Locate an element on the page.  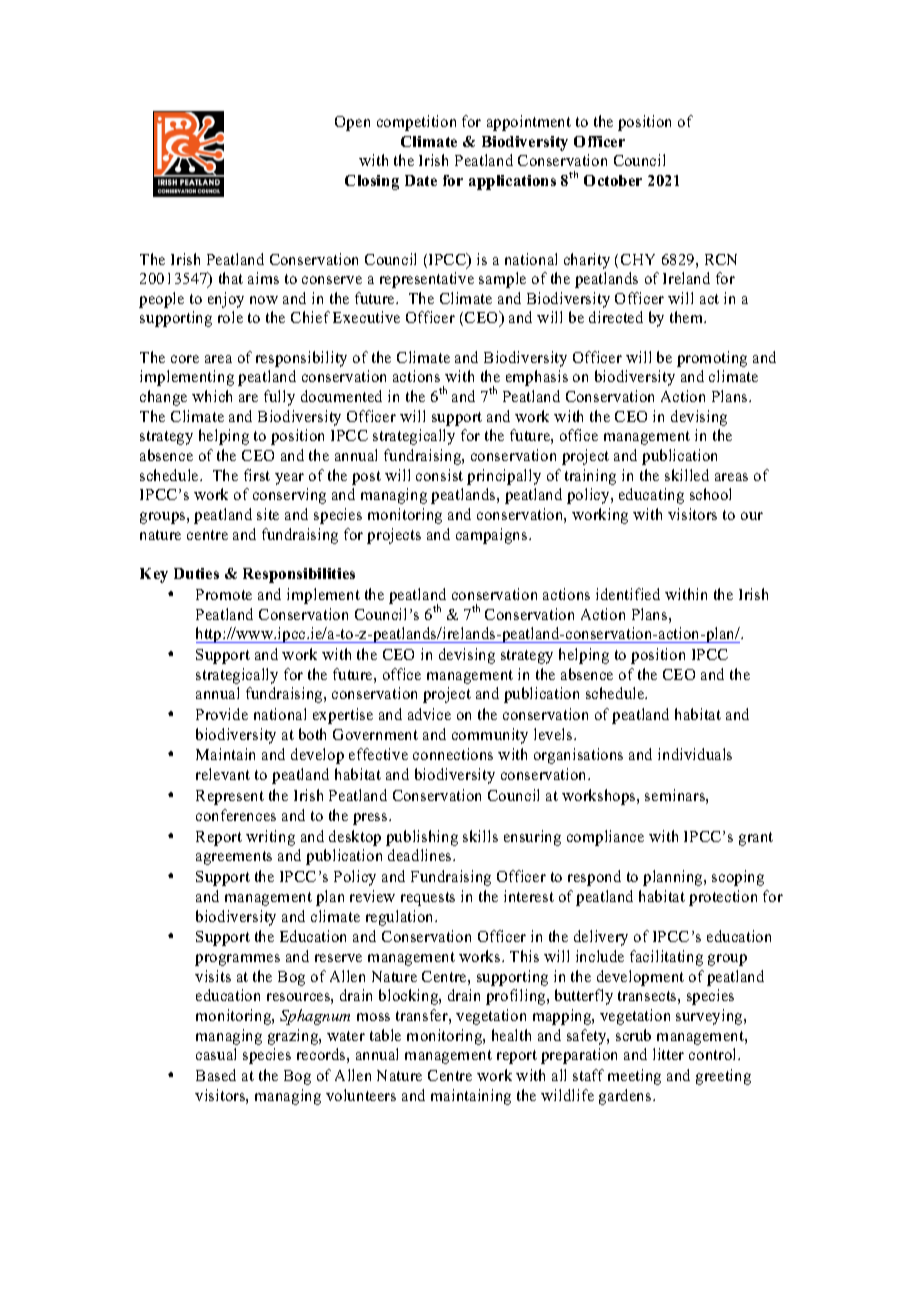
Provide is located at coordinates (222, 714).
